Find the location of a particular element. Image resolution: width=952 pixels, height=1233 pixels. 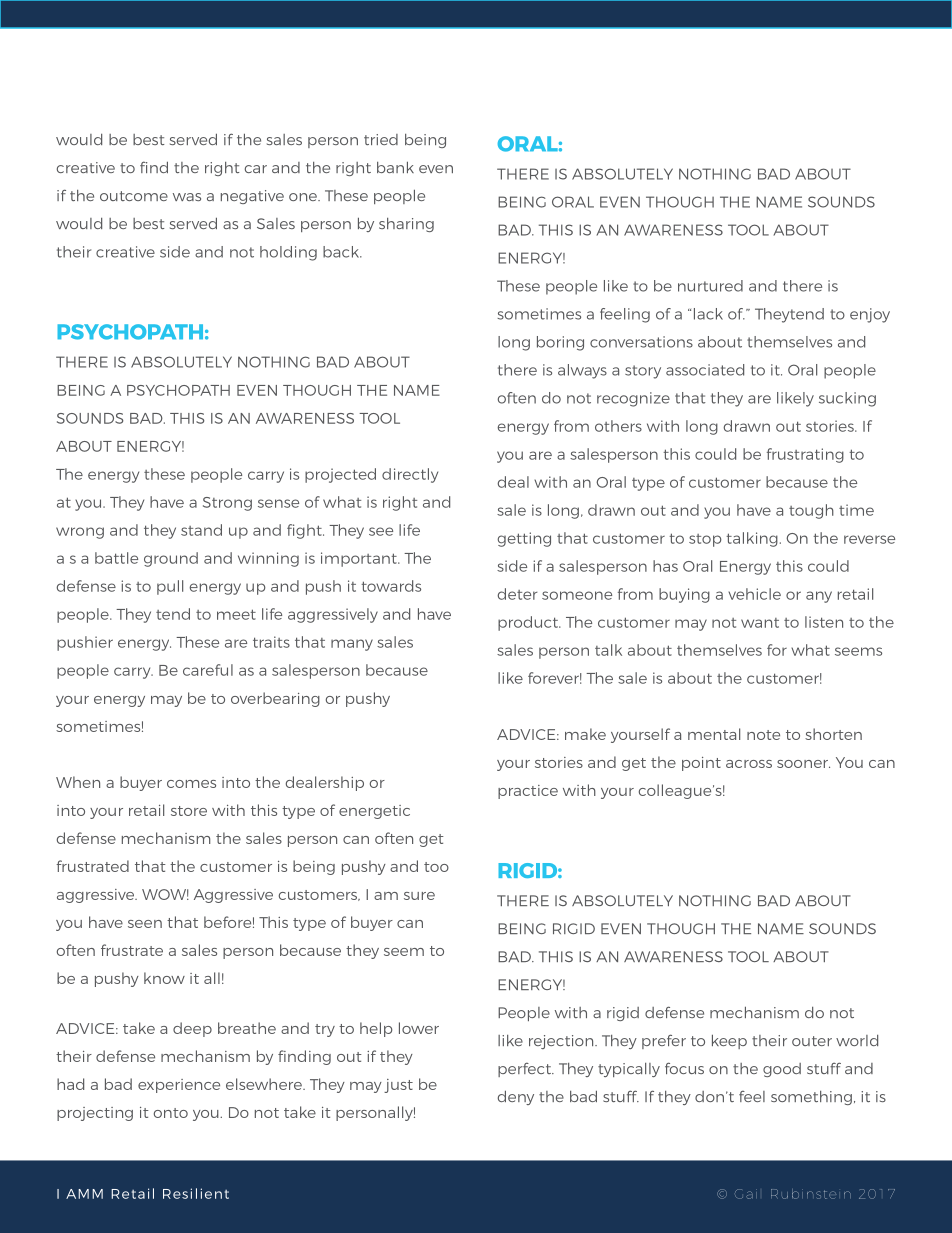

product is located at coordinates (529, 623).
